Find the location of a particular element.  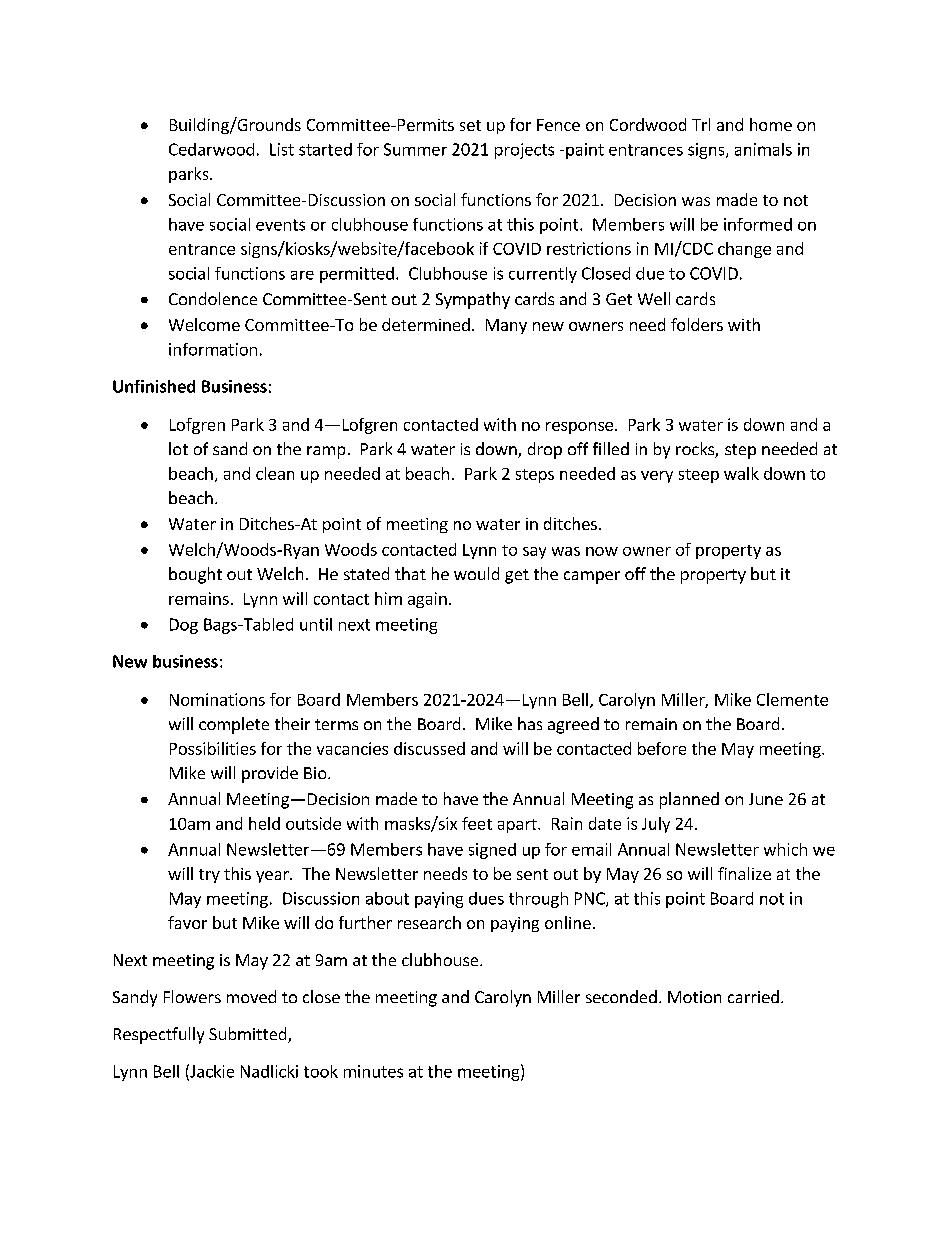

set is located at coordinates (470, 125).
